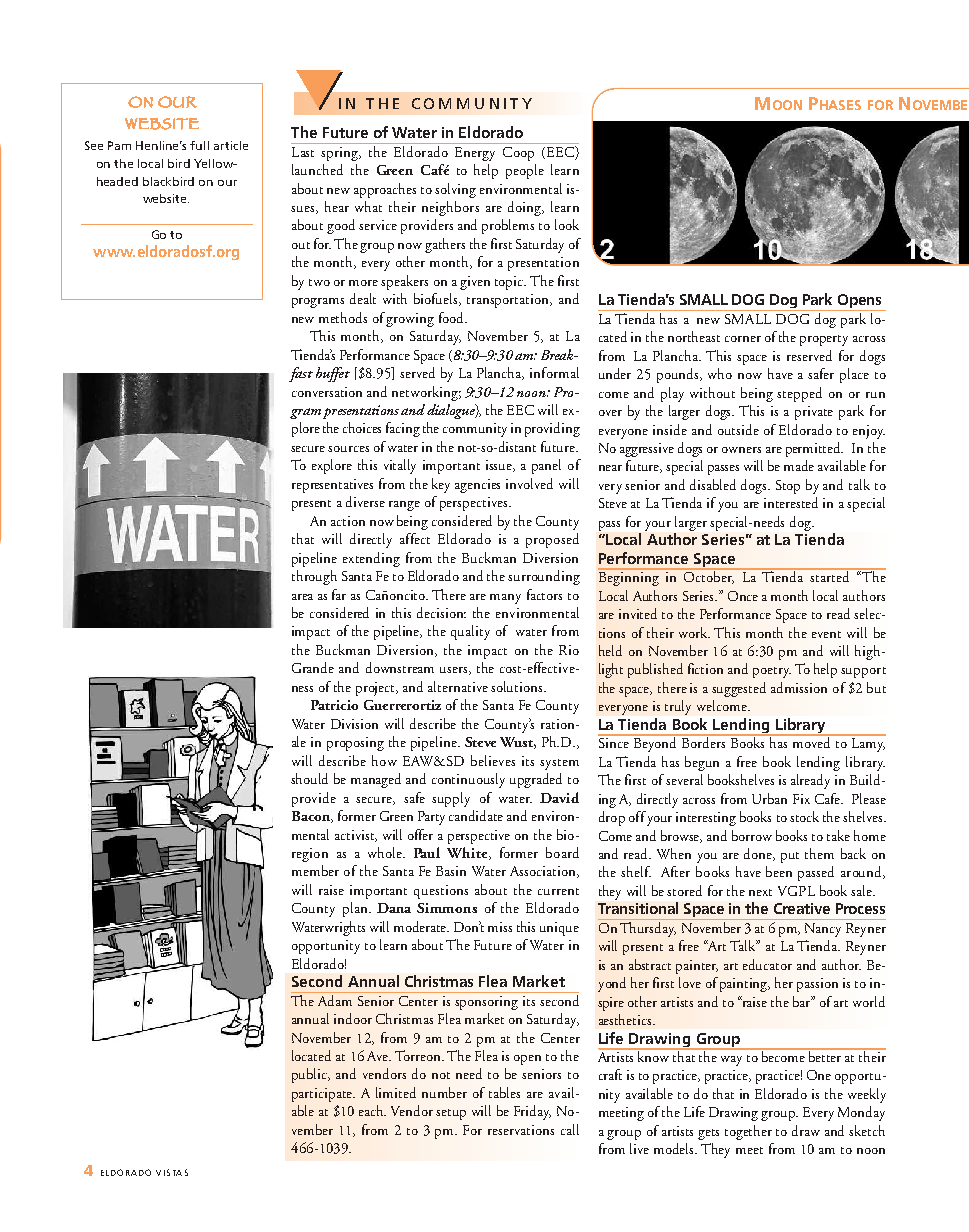  What do you see at coordinates (788, 487) in the screenshot?
I see `Stop` at bounding box center [788, 487].
